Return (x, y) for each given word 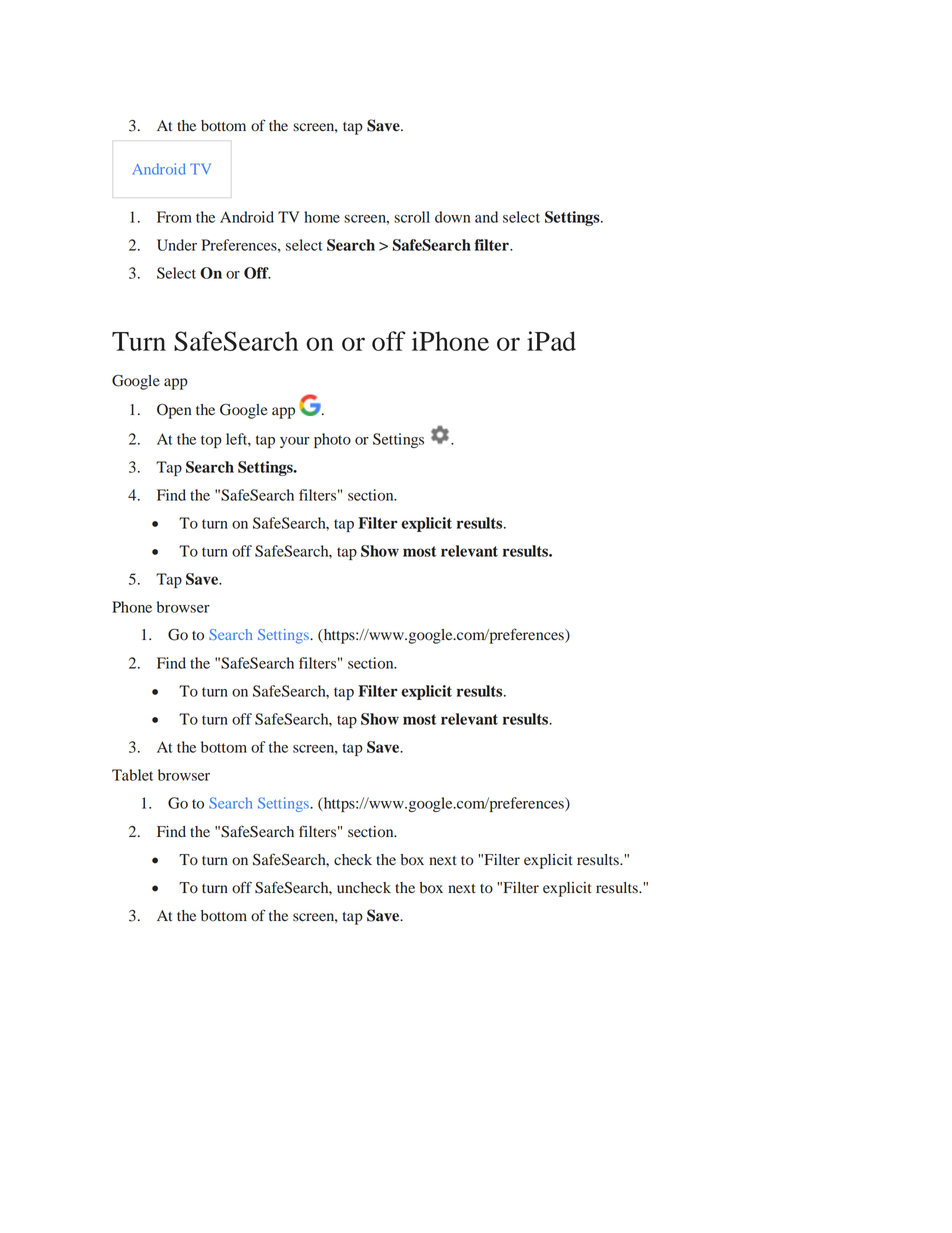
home (322, 217)
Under (177, 245)
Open (174, 411)
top (211, 441)
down (452, 217)
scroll (412, 217)
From (174, 217)
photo (332, 440)
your (295, 442)
